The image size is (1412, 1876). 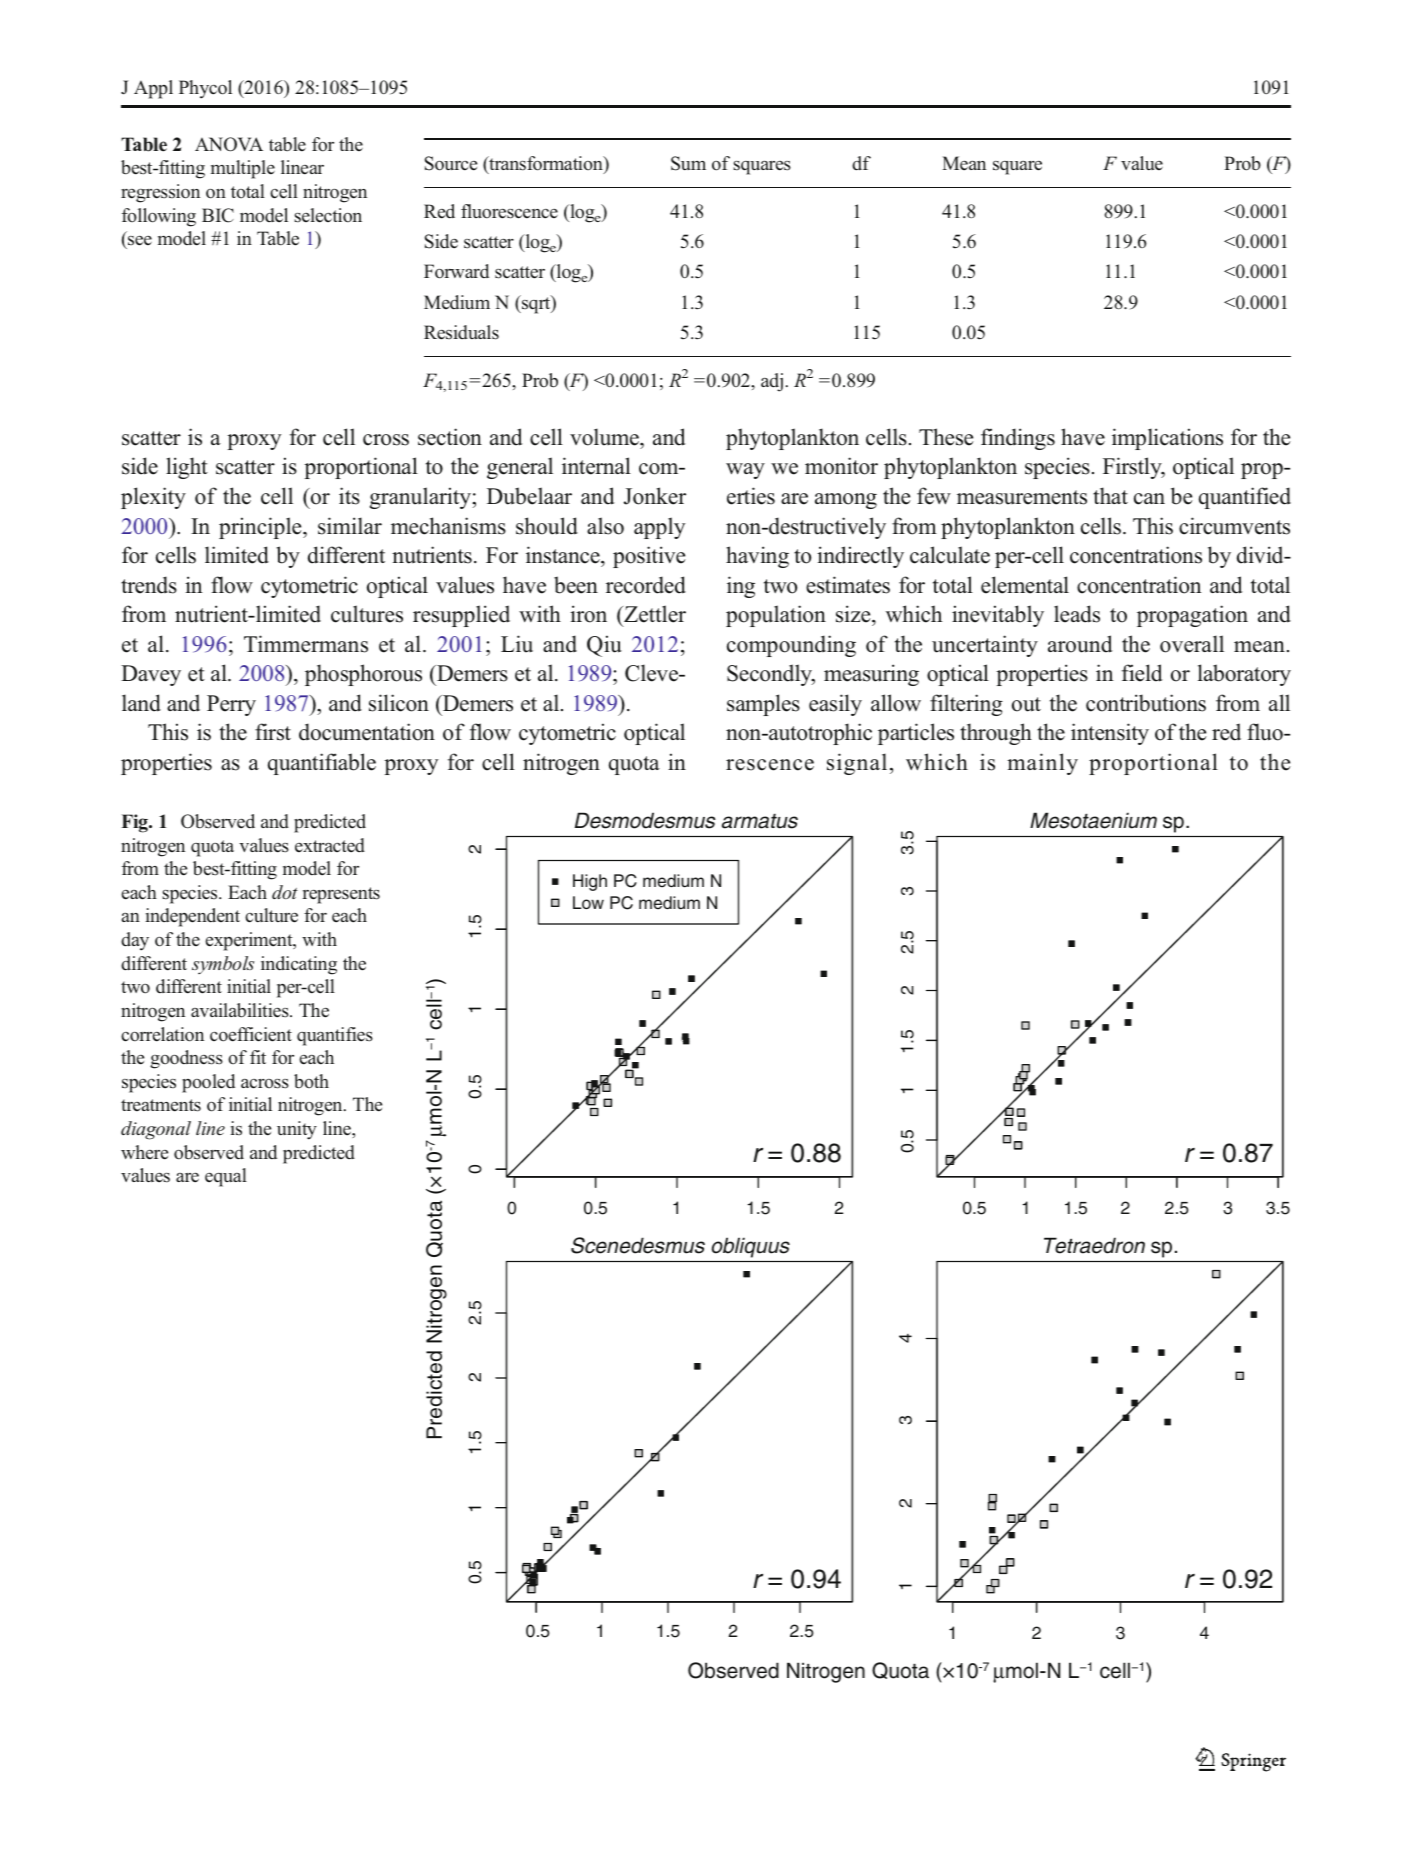 I want to click on quantifies, so click(x=335, y=1036).
